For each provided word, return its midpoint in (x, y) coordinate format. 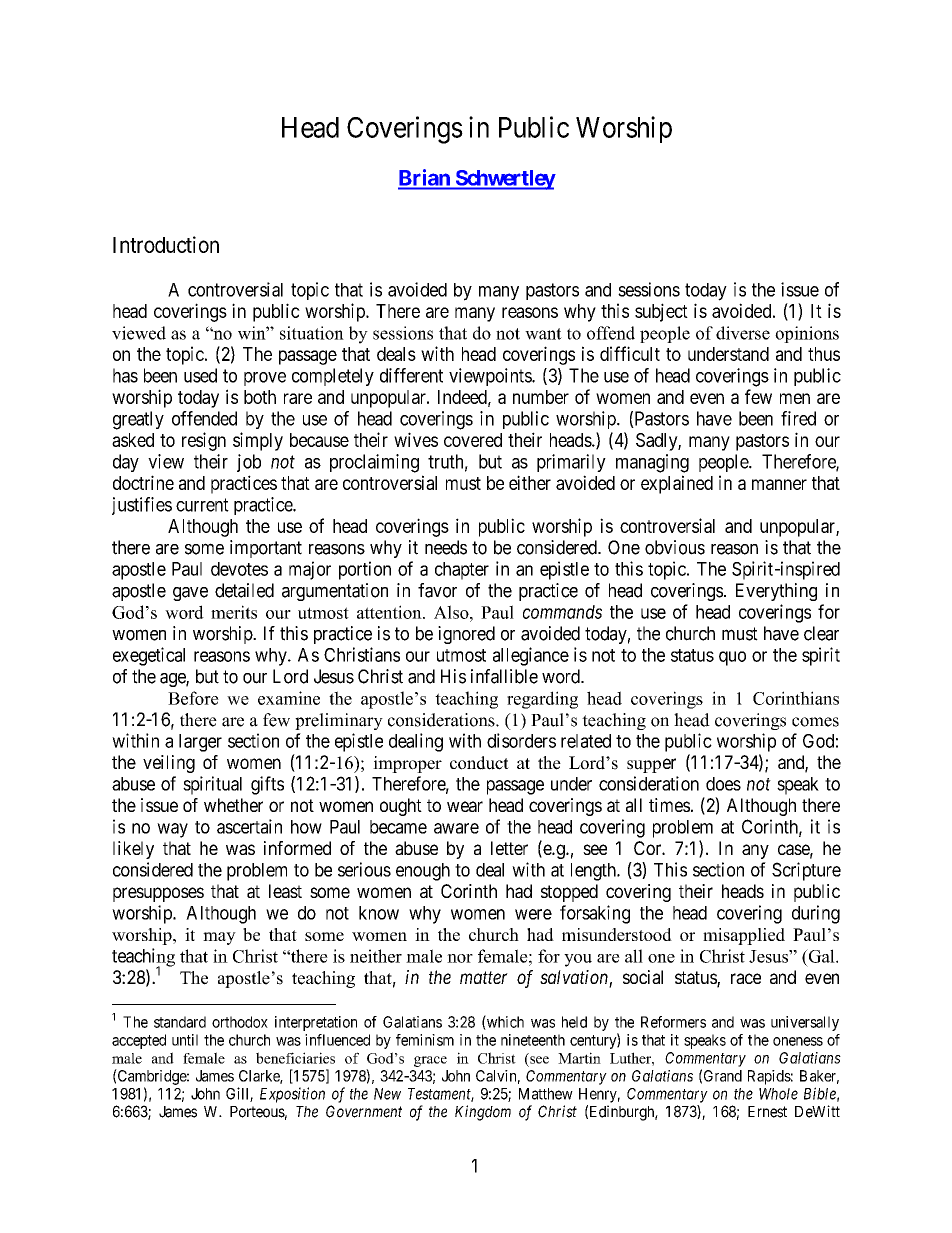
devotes (239, 569)
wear (465, 806)
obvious (675, 547)
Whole (778, 1094)
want (543, 334)
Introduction (166, 244)
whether (233, 805)
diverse (743, 333)
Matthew (546, 1094)
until (185, 1040)
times (669, 805)
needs (446, 547)
